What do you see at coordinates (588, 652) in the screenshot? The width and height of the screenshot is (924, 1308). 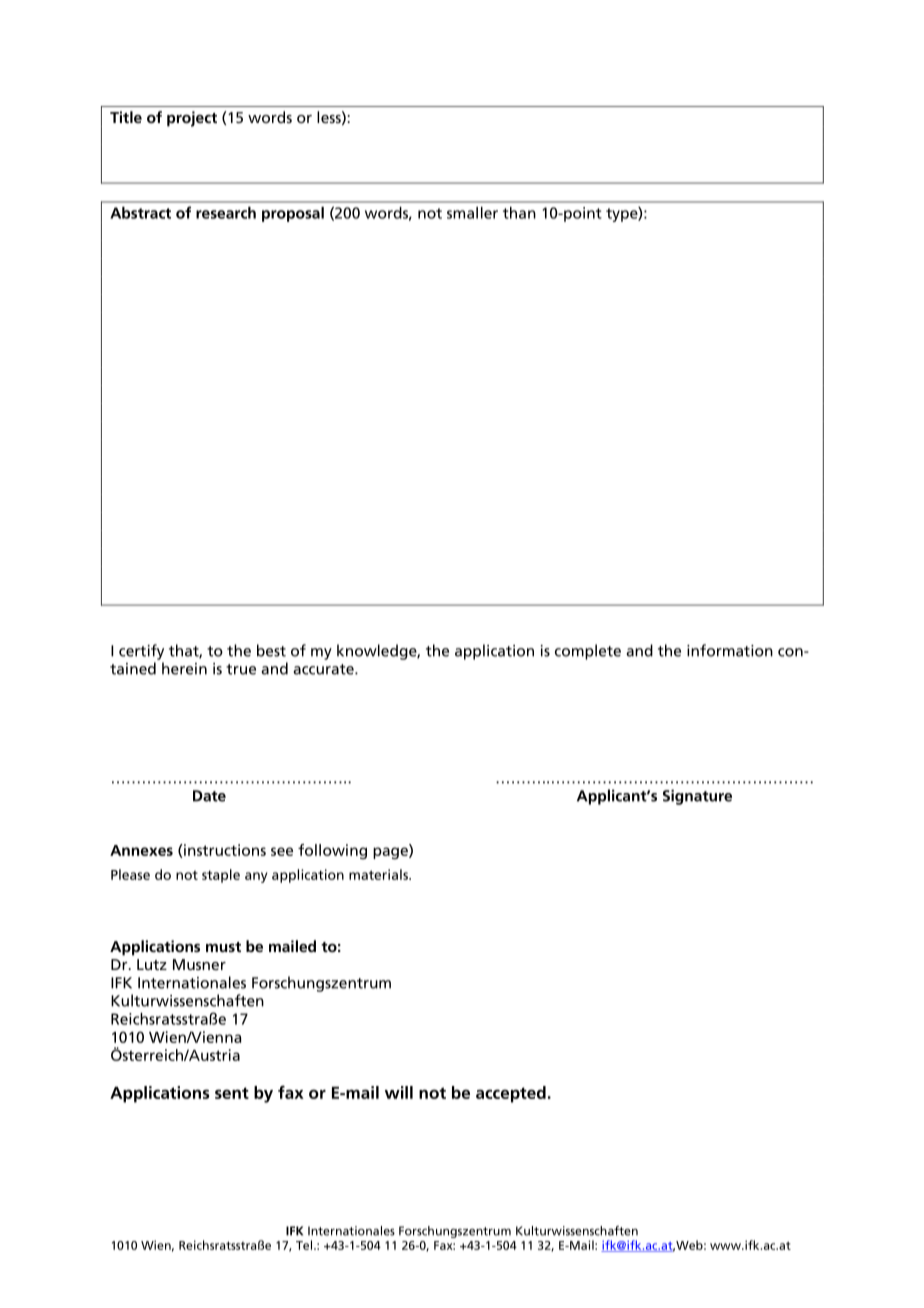 I see `complete` at bounding box center [588, 652].
